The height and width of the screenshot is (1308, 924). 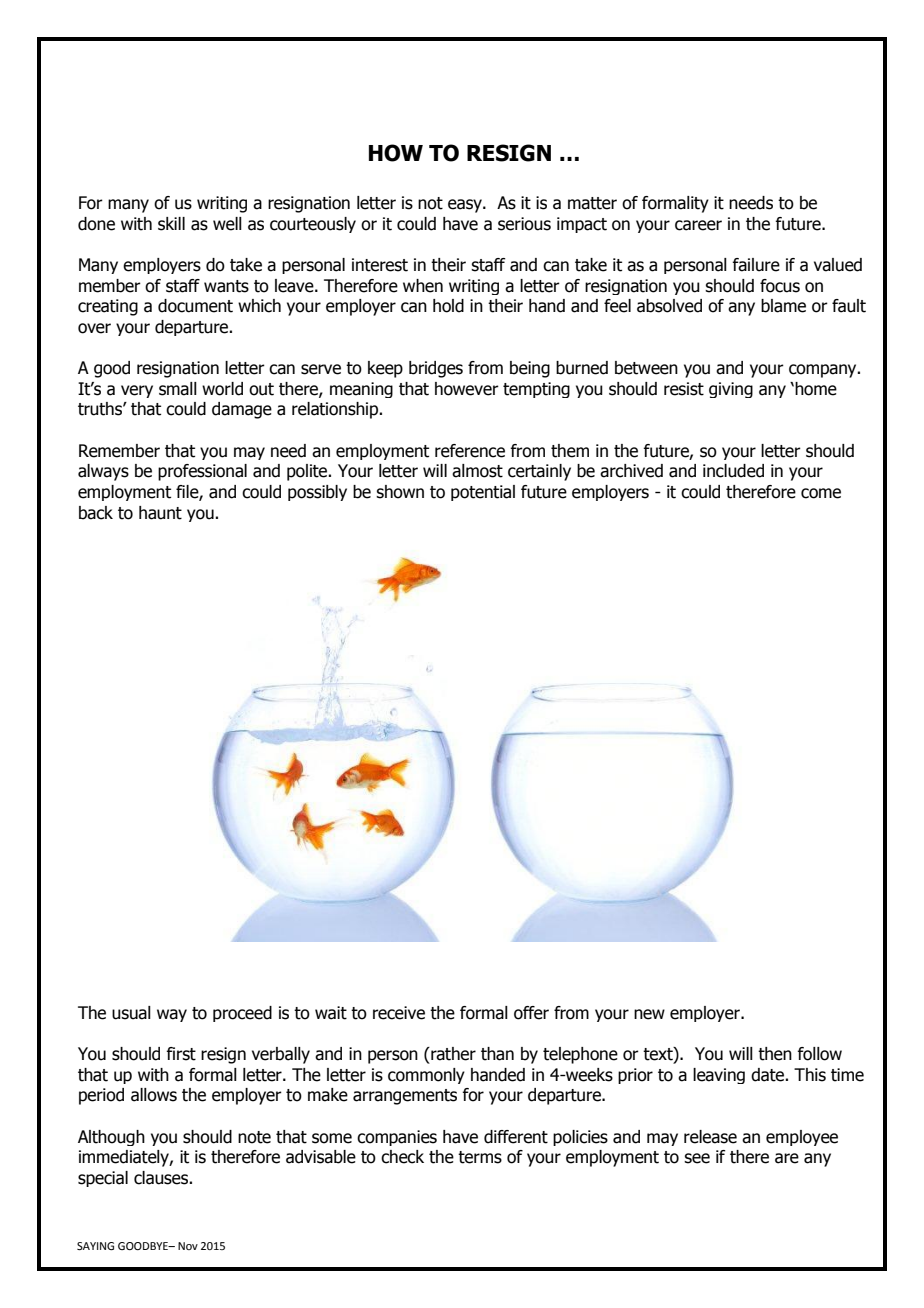 What do you see at coordinates (188, 1246) in the screenshot?
I see `Nov` at bounding box center [188, 1246].
